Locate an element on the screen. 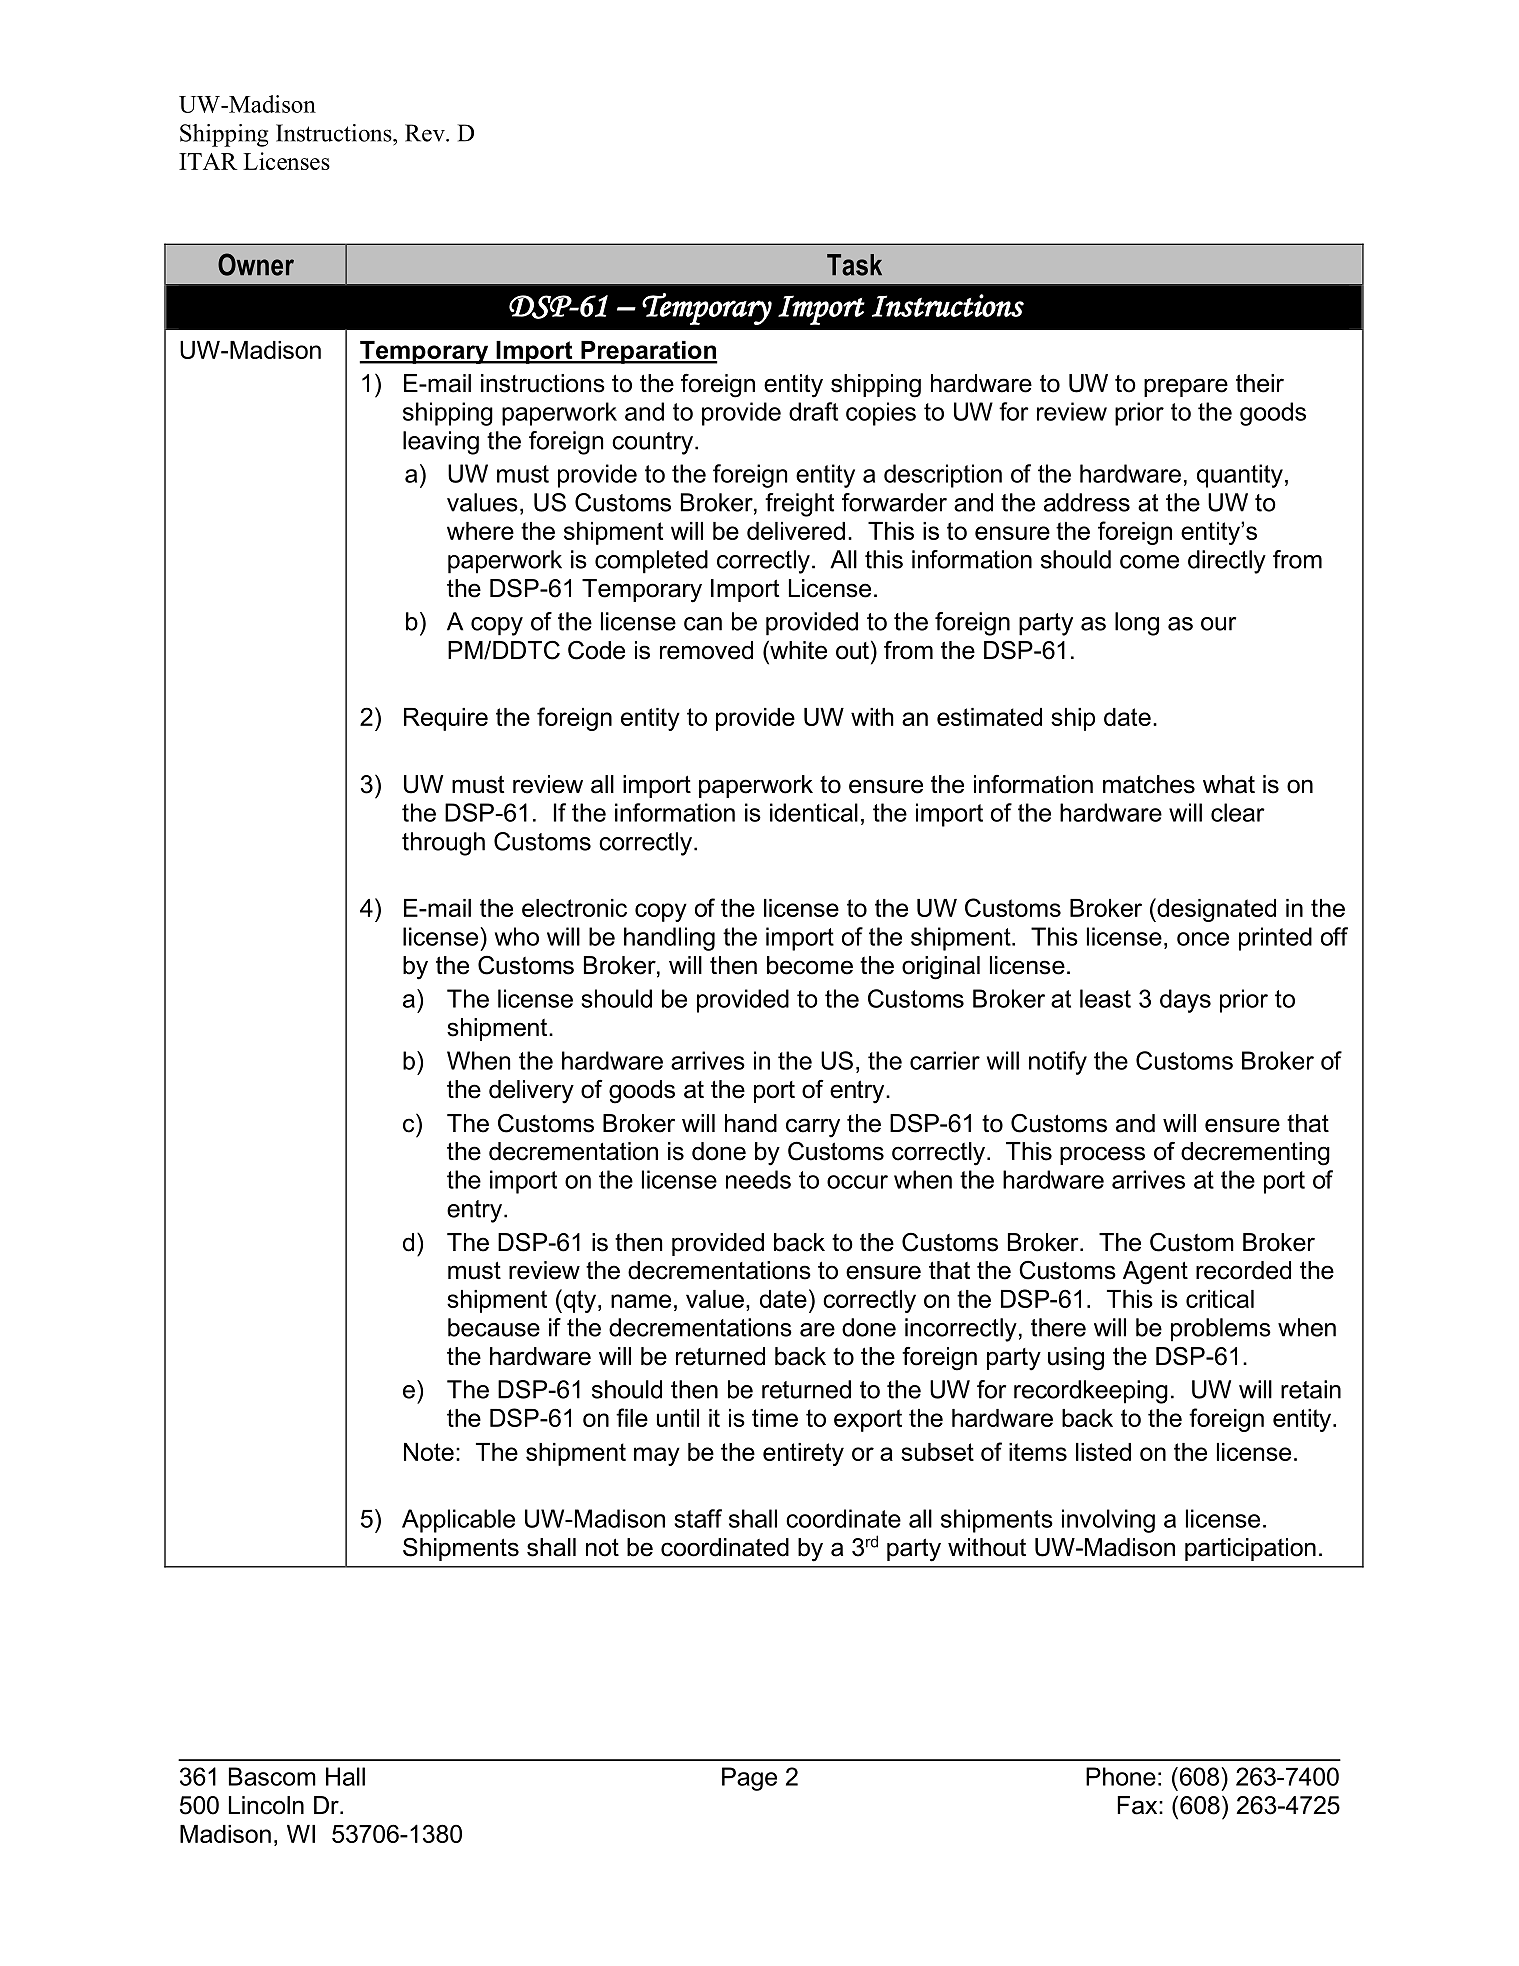 This screenshot has height=1966, width=1519. Page is located at coordinates (749, 1779).
